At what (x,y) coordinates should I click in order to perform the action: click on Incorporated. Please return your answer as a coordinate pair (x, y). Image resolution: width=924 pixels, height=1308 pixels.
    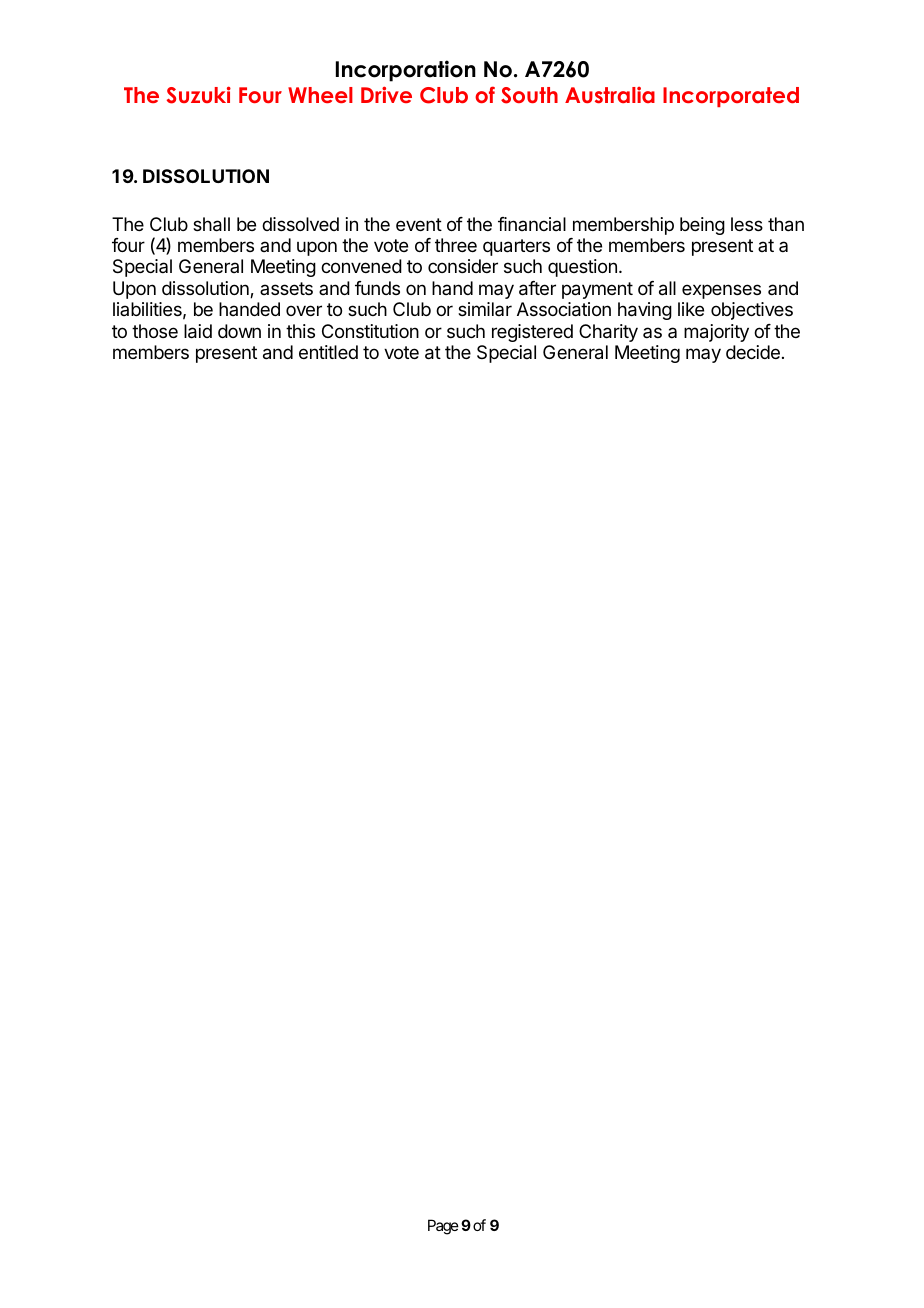
    Looking at the image, I should click on (731, 97).
